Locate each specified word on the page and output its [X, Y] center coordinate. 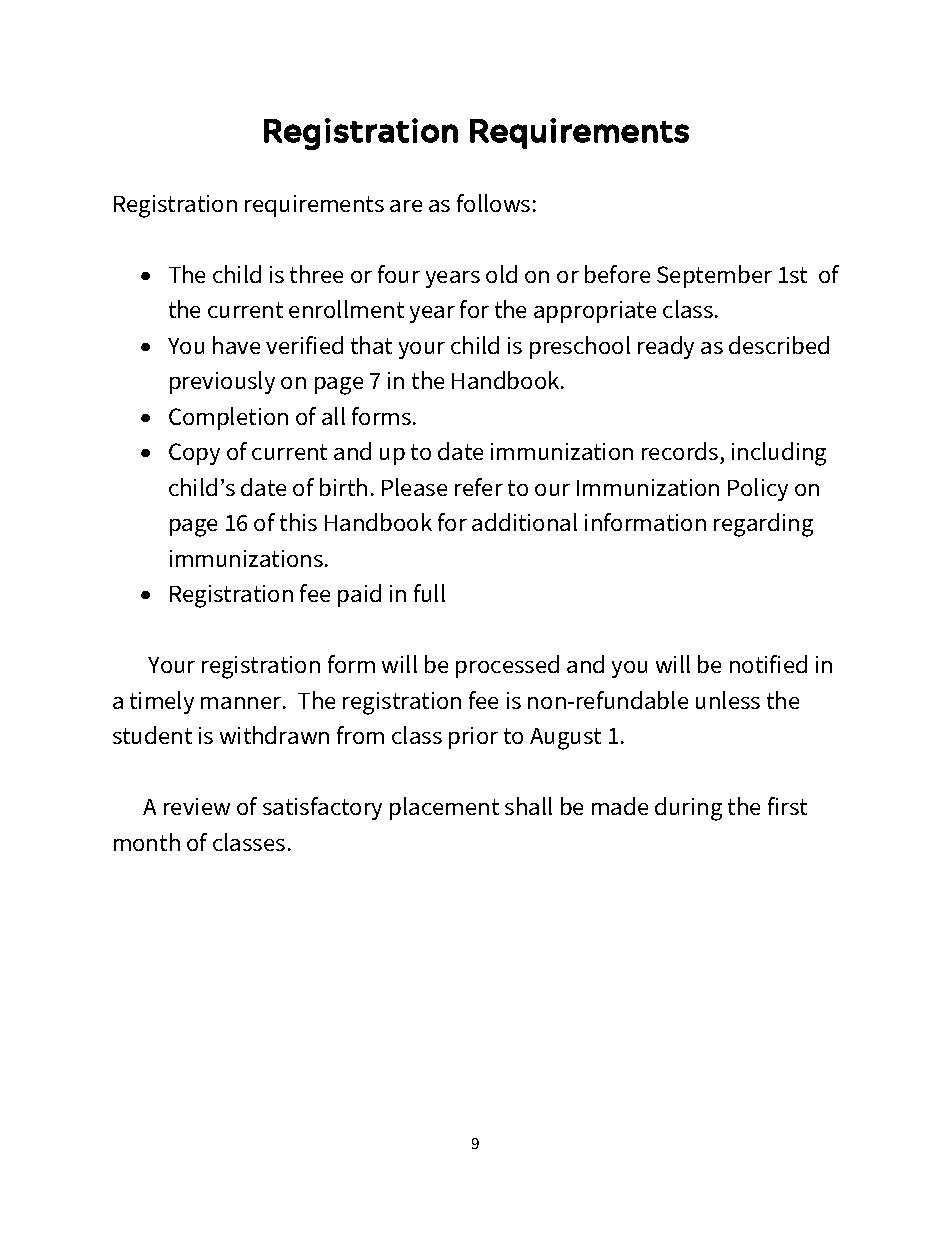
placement [444, 808]
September [714, 276]
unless [728, 700]
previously [222, 382]
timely [162, 702]
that [371, 345]
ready [666, 347]
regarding [763, 525]
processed [507, 666]
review [197, 806]
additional [524, 522]
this [298, 522]
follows [493, 203]
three [316, 274]
